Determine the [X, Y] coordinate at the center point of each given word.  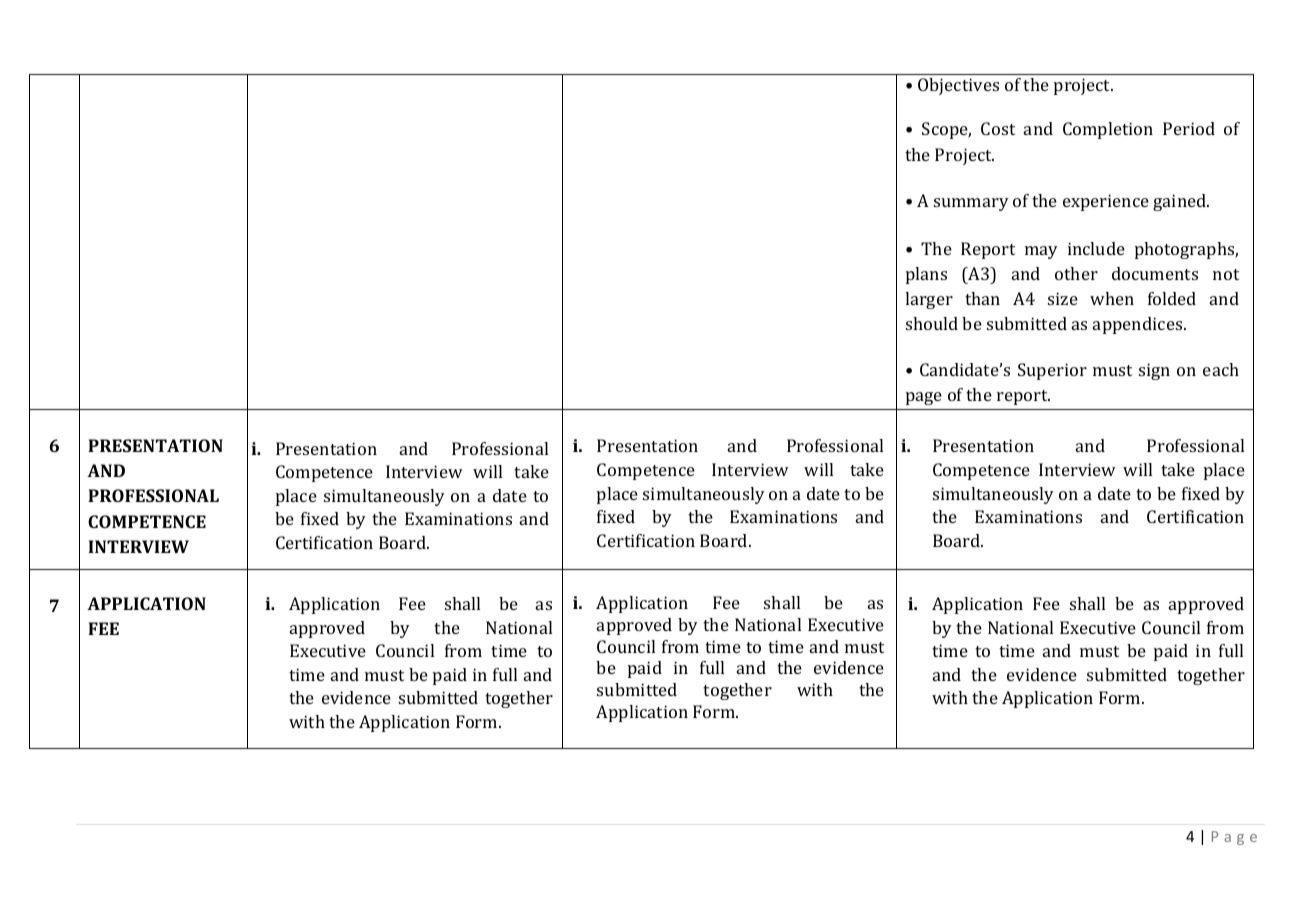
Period [1189, 128]
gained [1181, 202]
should [932, 323]
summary [971, 204]
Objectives [958, 86]
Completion [1108, 130]
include [1096, 248]
